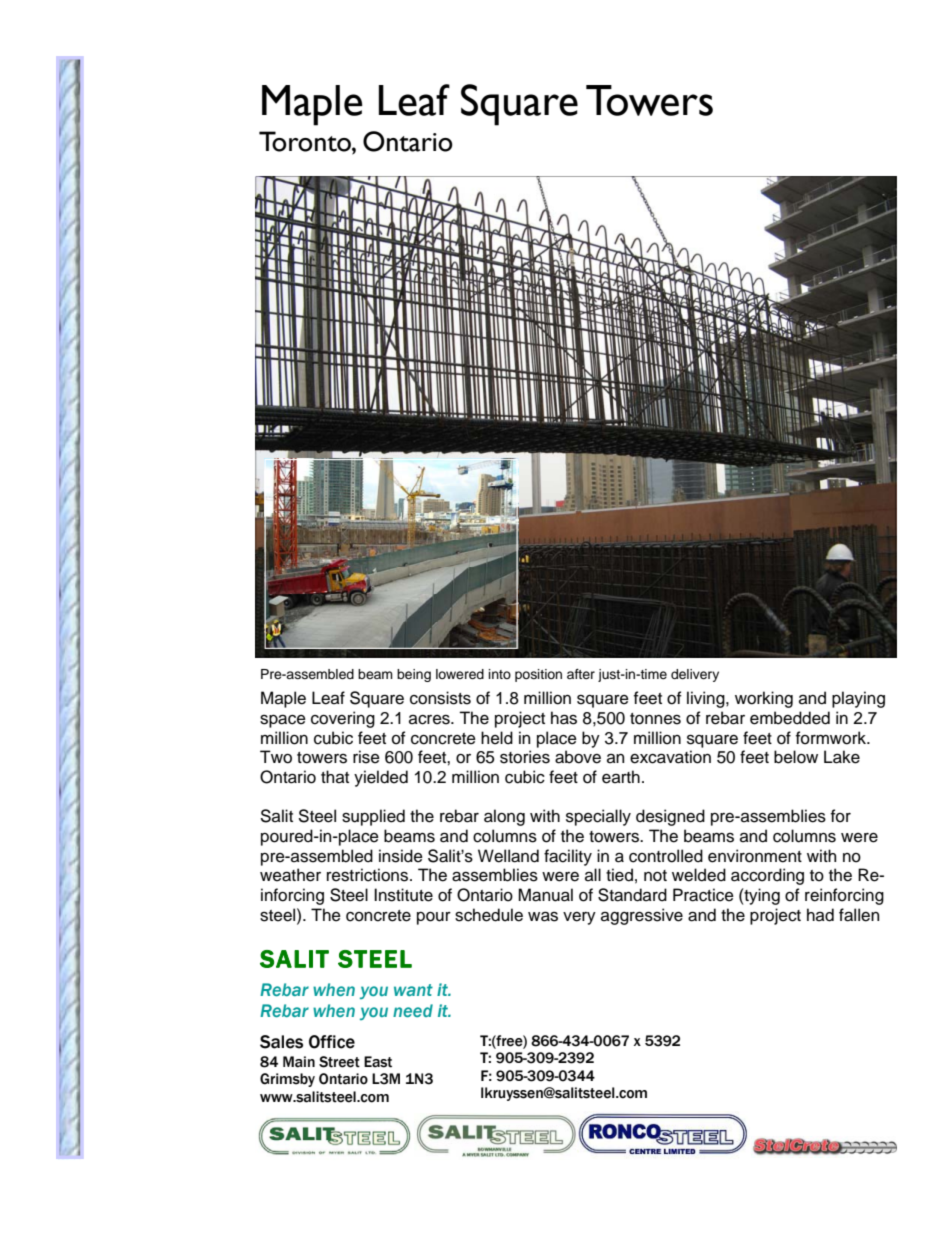 This screenshot has width=952, height=1233. What do you see at coordinates (670, 817) in the screenshot?
I see `designed` at bounding box center [670, 817].
